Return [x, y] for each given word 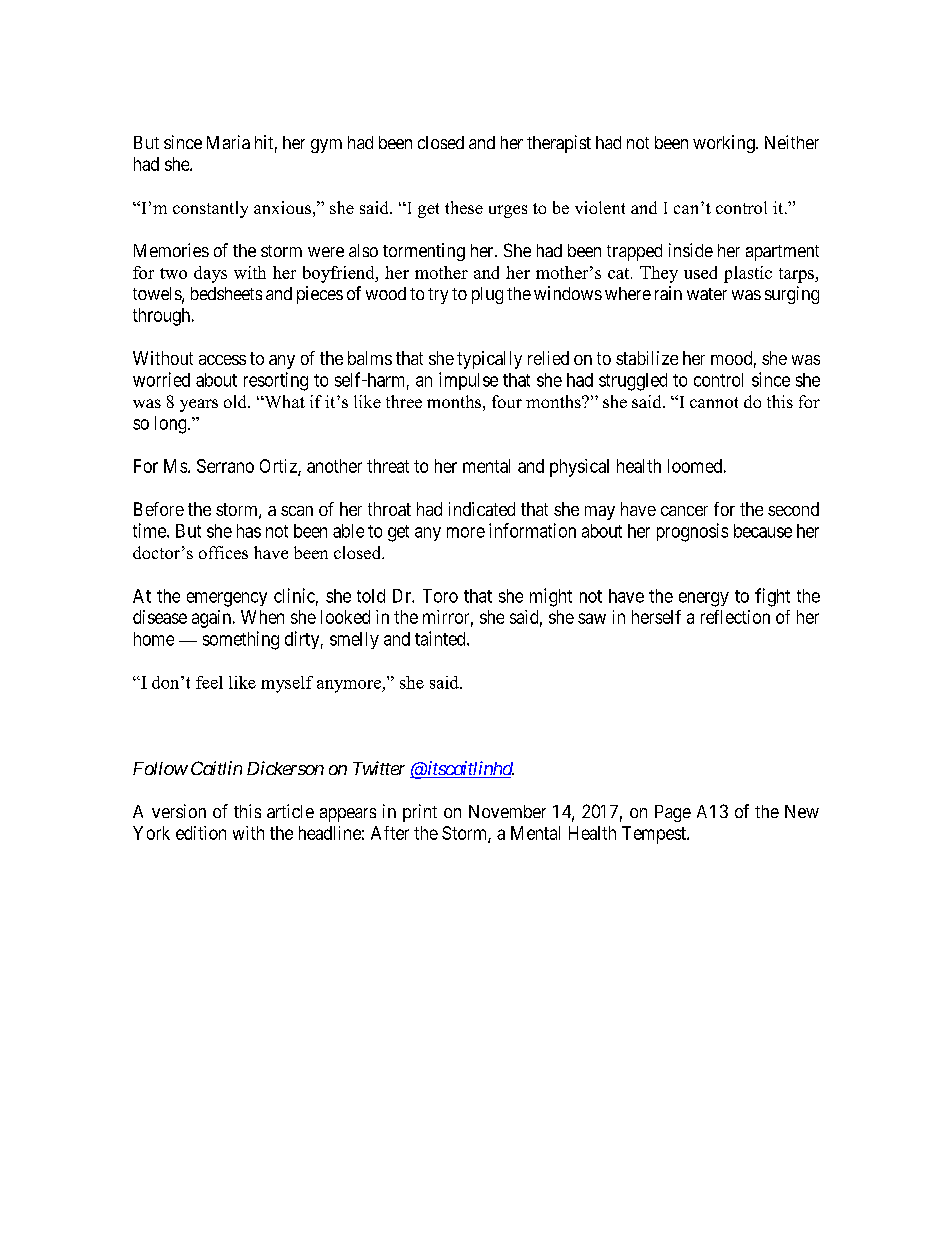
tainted [441, 638]
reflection [735, 617]
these [464, 207]
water [707, 294]
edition [201, 833]
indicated [482, 509]
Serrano [225, 466]
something [241, 640]
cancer [684, 511]
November [507, 811]
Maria [228, 142]
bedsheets [226, 293]
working [725, 144]
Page [673, 813]
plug [487, 295]
